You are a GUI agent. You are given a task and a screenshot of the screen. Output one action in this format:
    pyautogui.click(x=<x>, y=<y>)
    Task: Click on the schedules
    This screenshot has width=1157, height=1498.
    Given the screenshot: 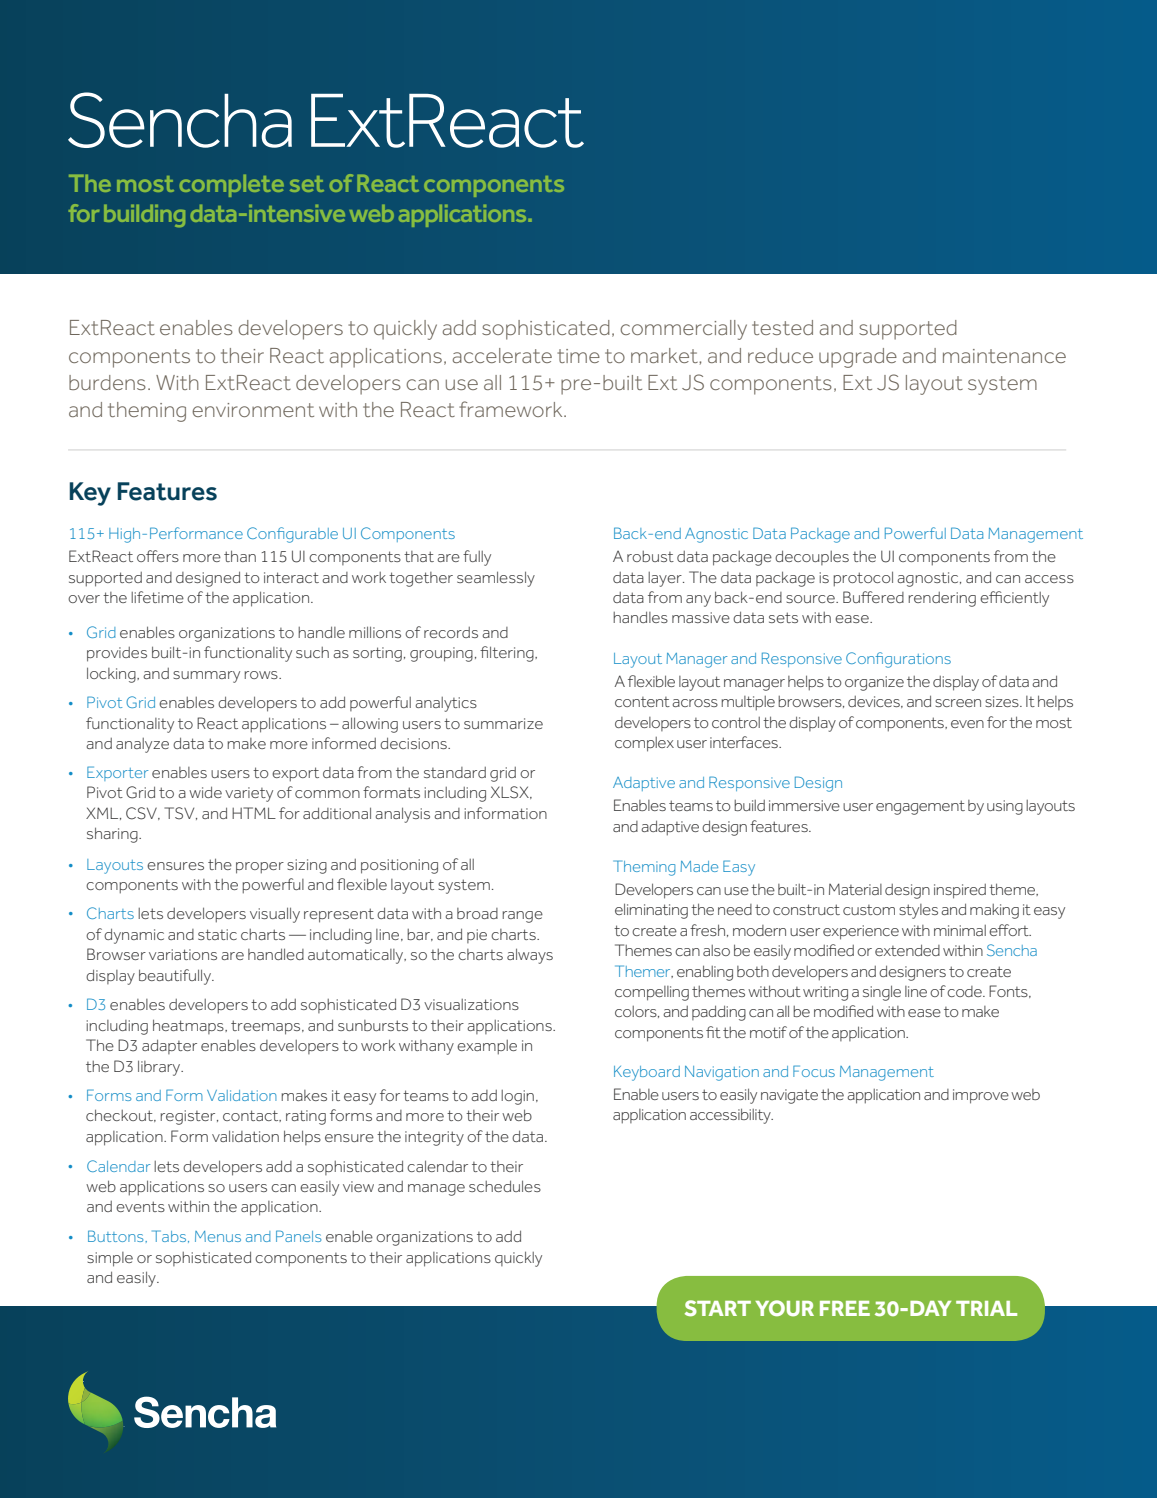 What is the action you would take?
    pyautogui.click(x=505, y=1186)
